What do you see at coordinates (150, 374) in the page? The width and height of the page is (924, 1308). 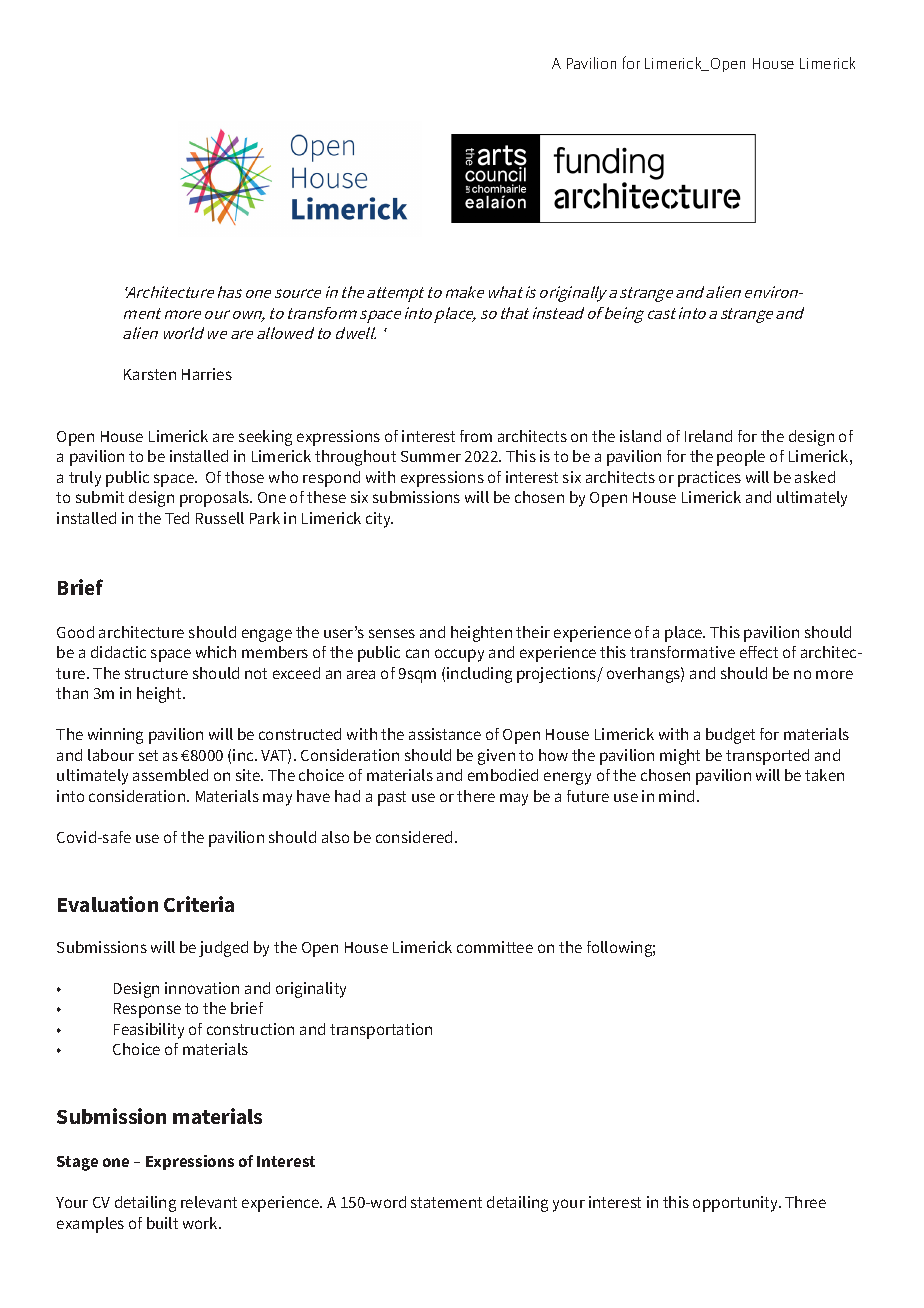 I see `Karsten` at bounding box center [150, 374].
